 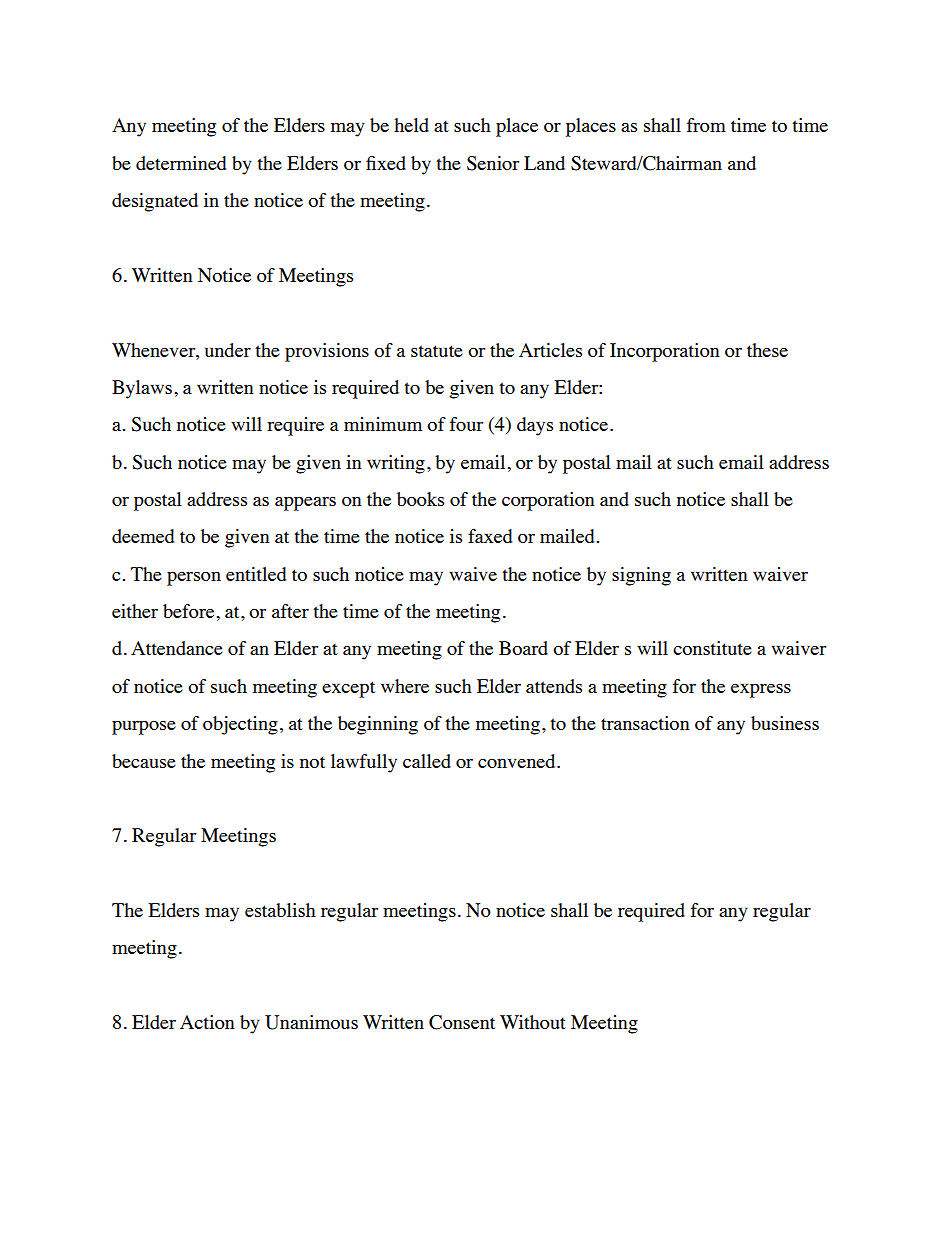 I want to click on person, so click(x=194, y=579).
